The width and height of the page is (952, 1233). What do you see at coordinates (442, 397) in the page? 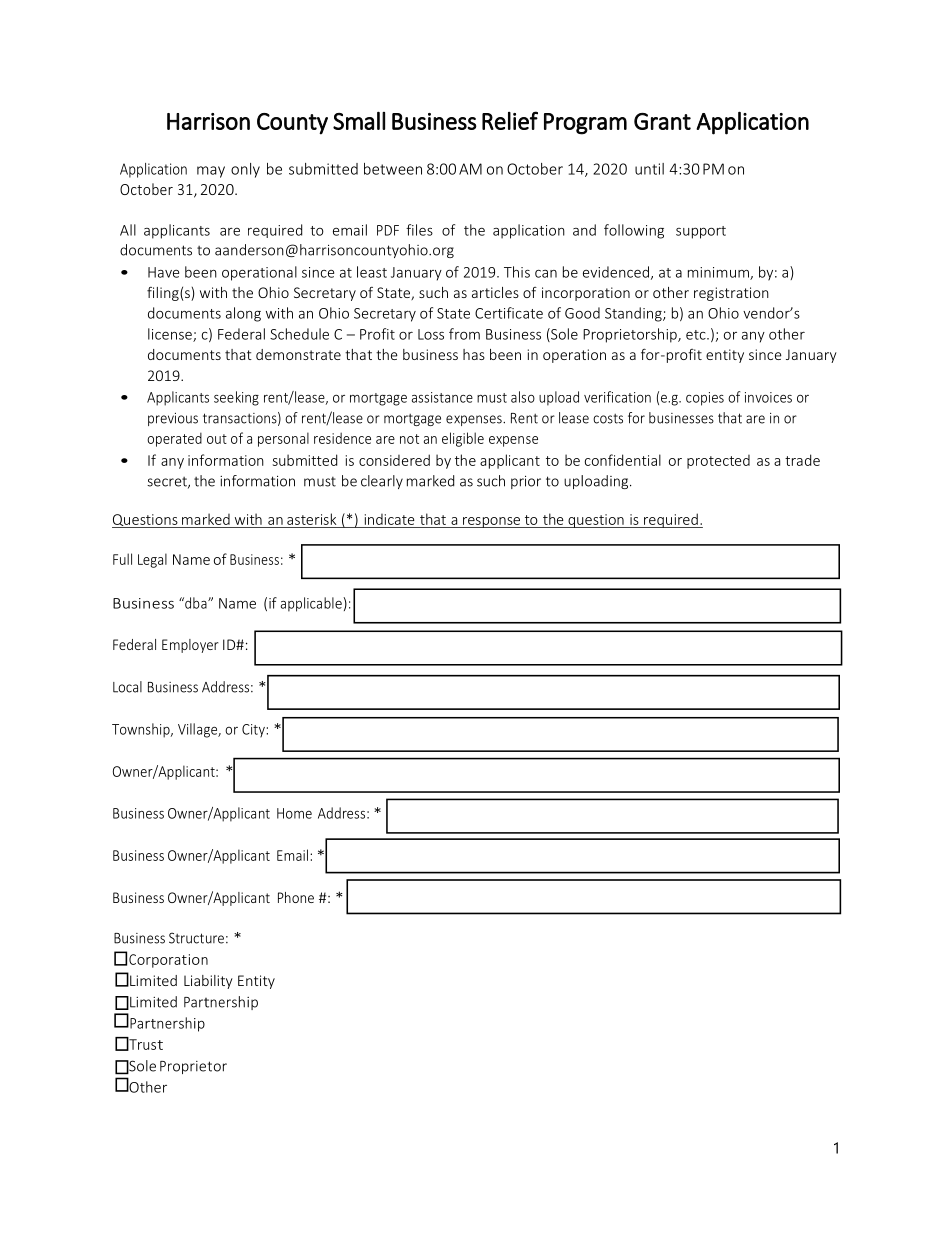
I see `assistance` at bounding box center [442, 397].
